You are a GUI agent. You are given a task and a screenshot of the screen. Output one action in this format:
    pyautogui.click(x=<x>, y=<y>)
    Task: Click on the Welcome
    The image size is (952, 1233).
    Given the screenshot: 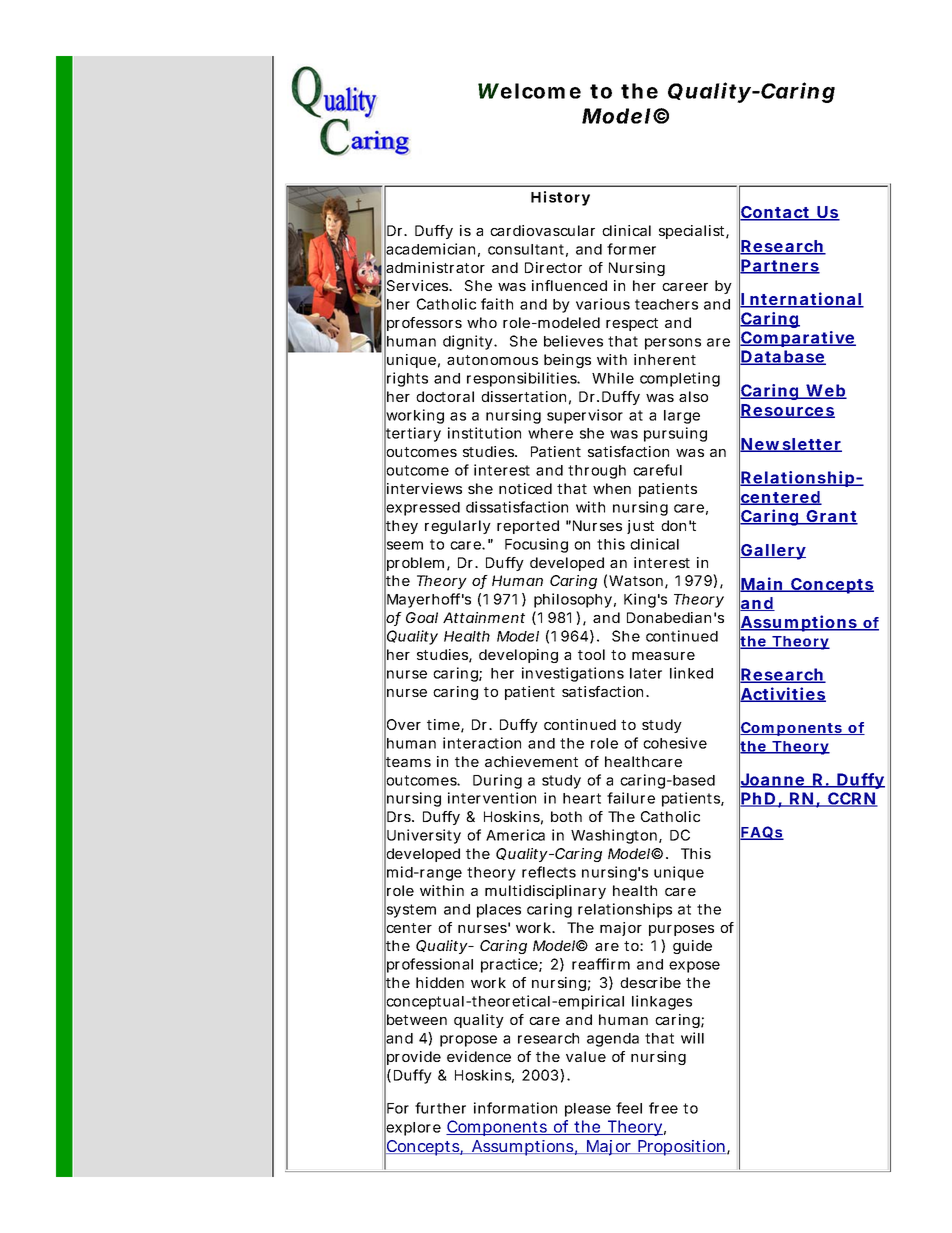 What is the action you would take?
    pyautogui.click(x=529, y=91)
